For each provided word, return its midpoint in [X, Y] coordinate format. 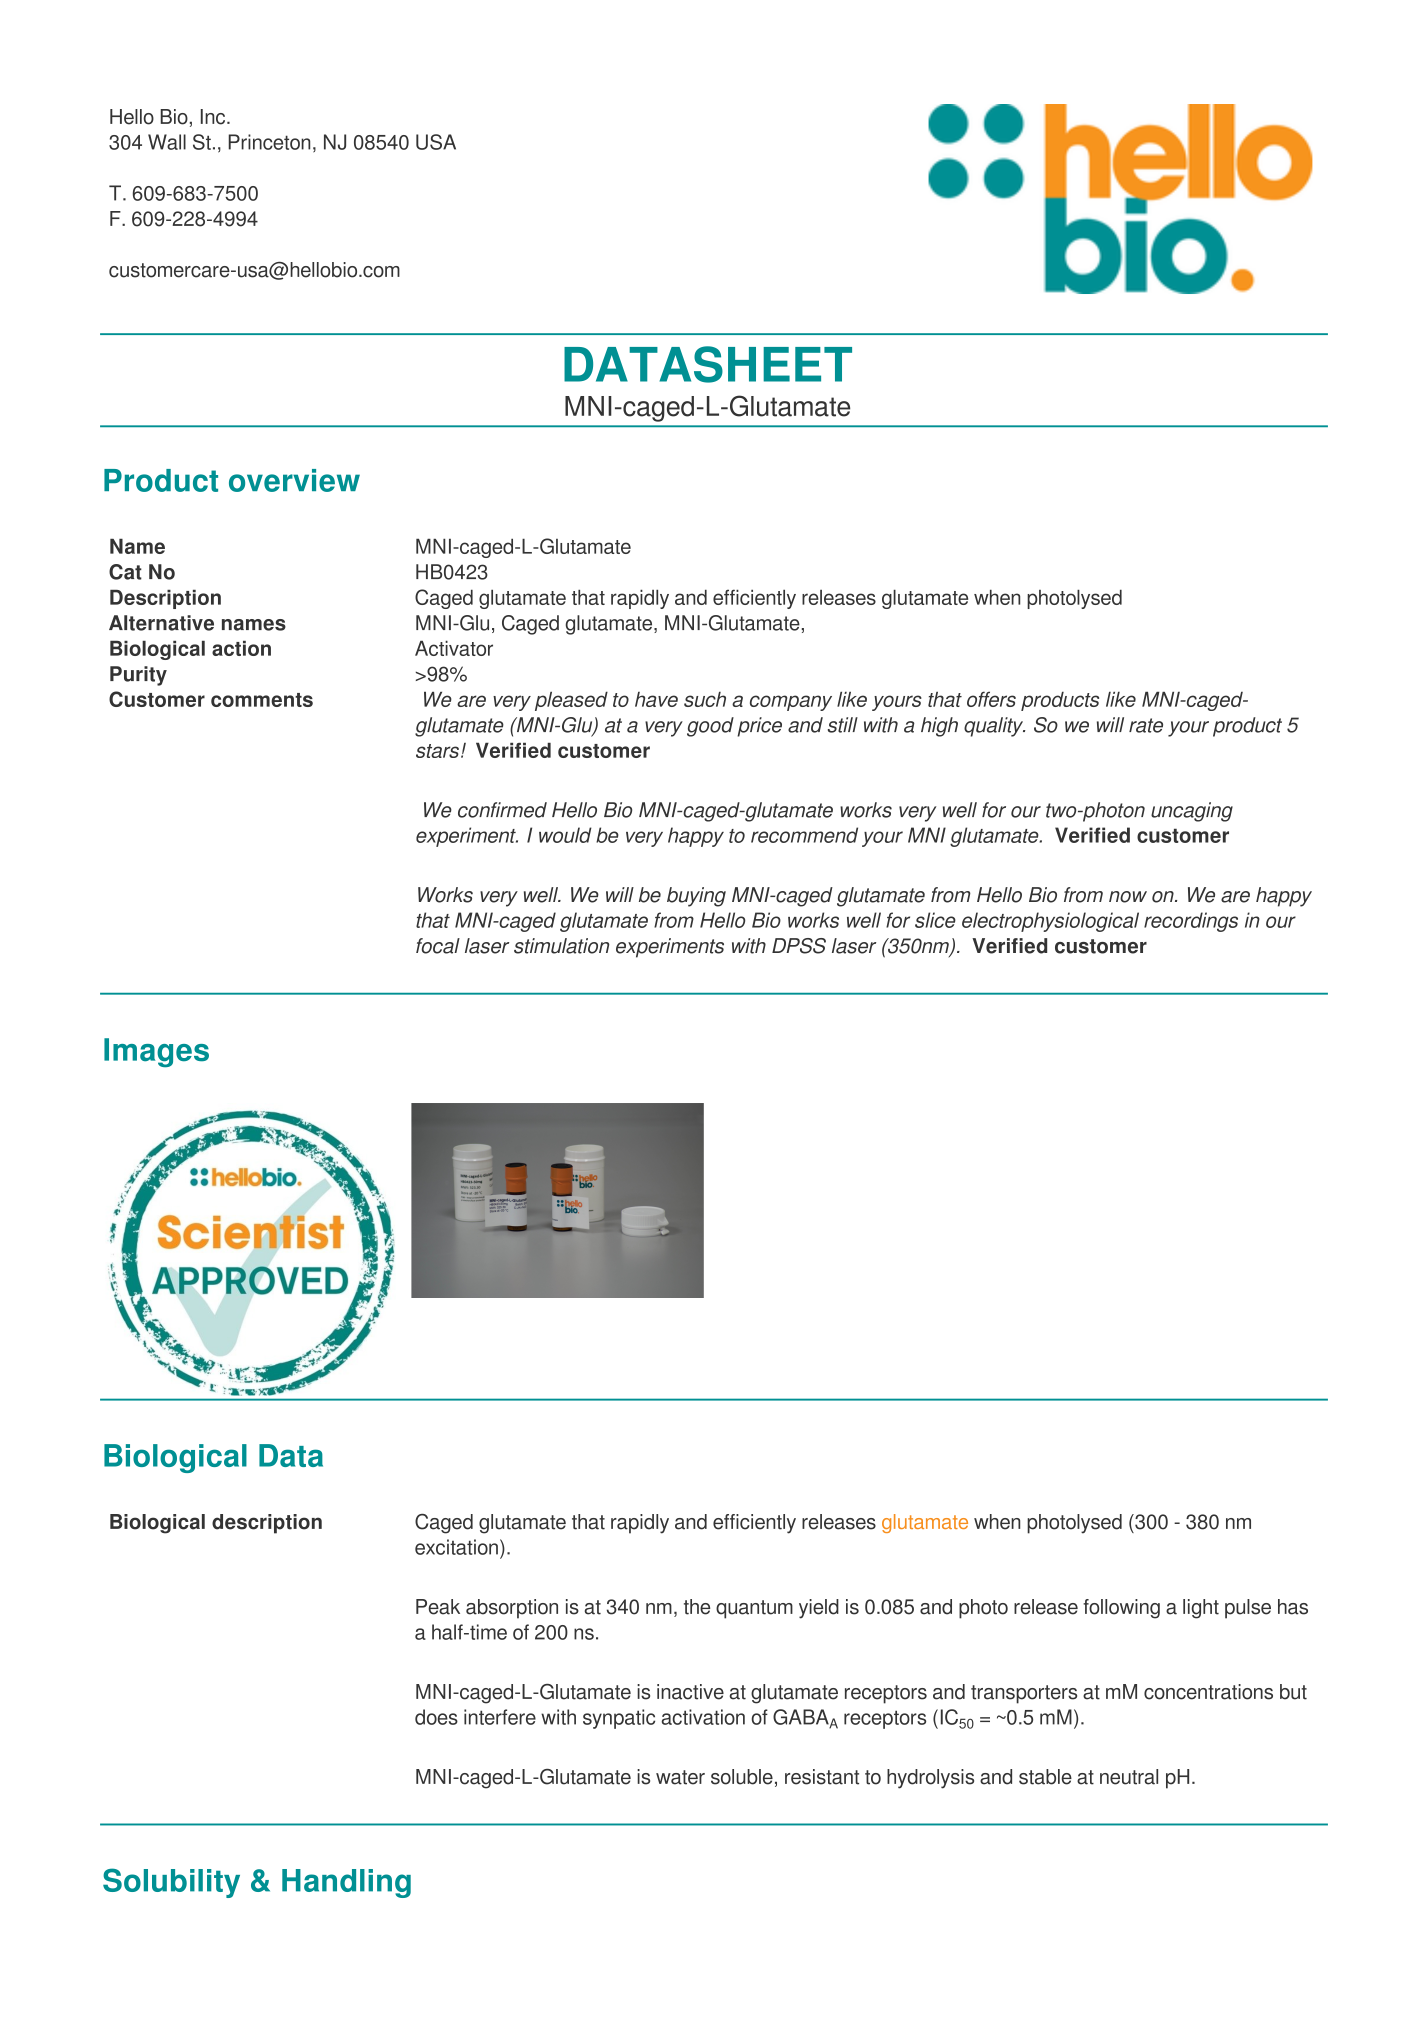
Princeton [269, 142]
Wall [167, 142]
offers [991, 699]
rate [1146, 725]
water [680, 1777]
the [697, 1607]
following [1121, 1609]
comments [262, 700]
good [710, 727]
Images [156, 1053]
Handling [346, 1883]
